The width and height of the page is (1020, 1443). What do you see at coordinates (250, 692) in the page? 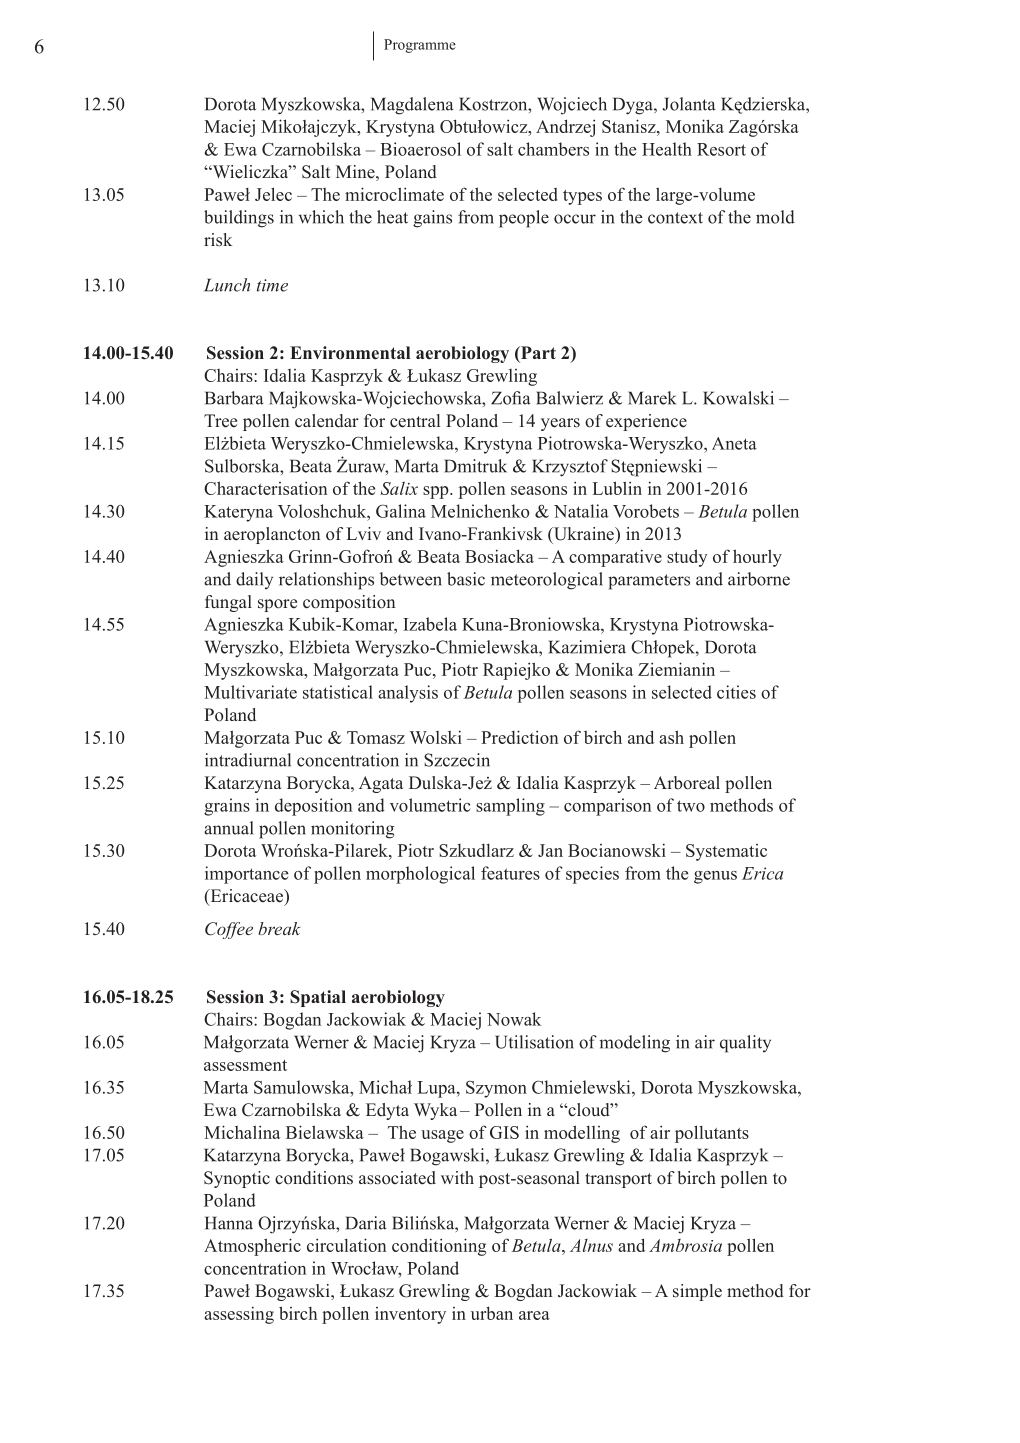
I see `Multivariate` at bounding box center [250, 692].
